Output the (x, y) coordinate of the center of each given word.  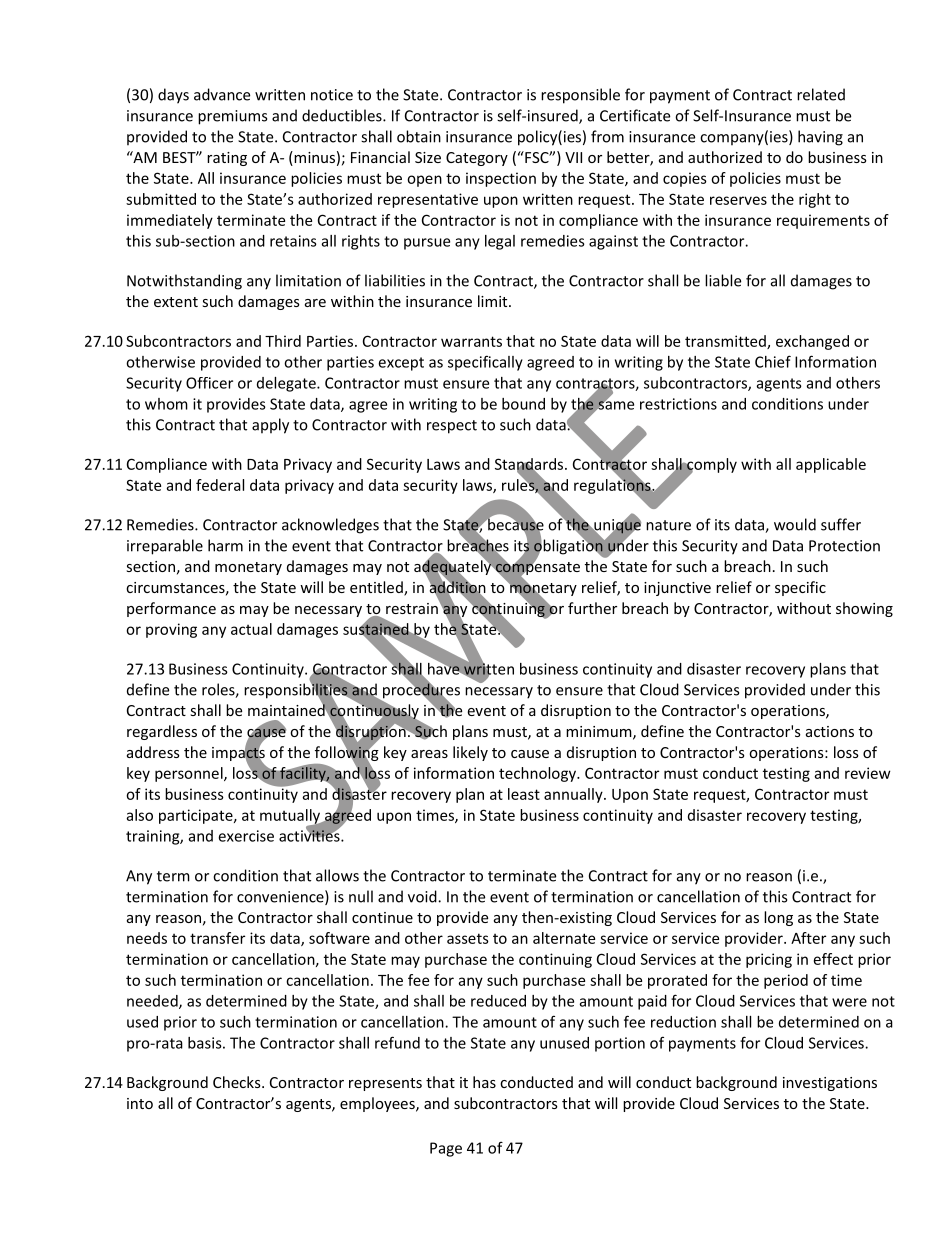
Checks (238, 1082)
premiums (232, 117)
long (778, 918)
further (592, 608)
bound (523, 404)
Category (477, 159)
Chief (773, 361)
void (423, 896)
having (820, 138)
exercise (246, 836)
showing (864, 609)
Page (446, 1149)
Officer (209, 383)
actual (251, 629)
